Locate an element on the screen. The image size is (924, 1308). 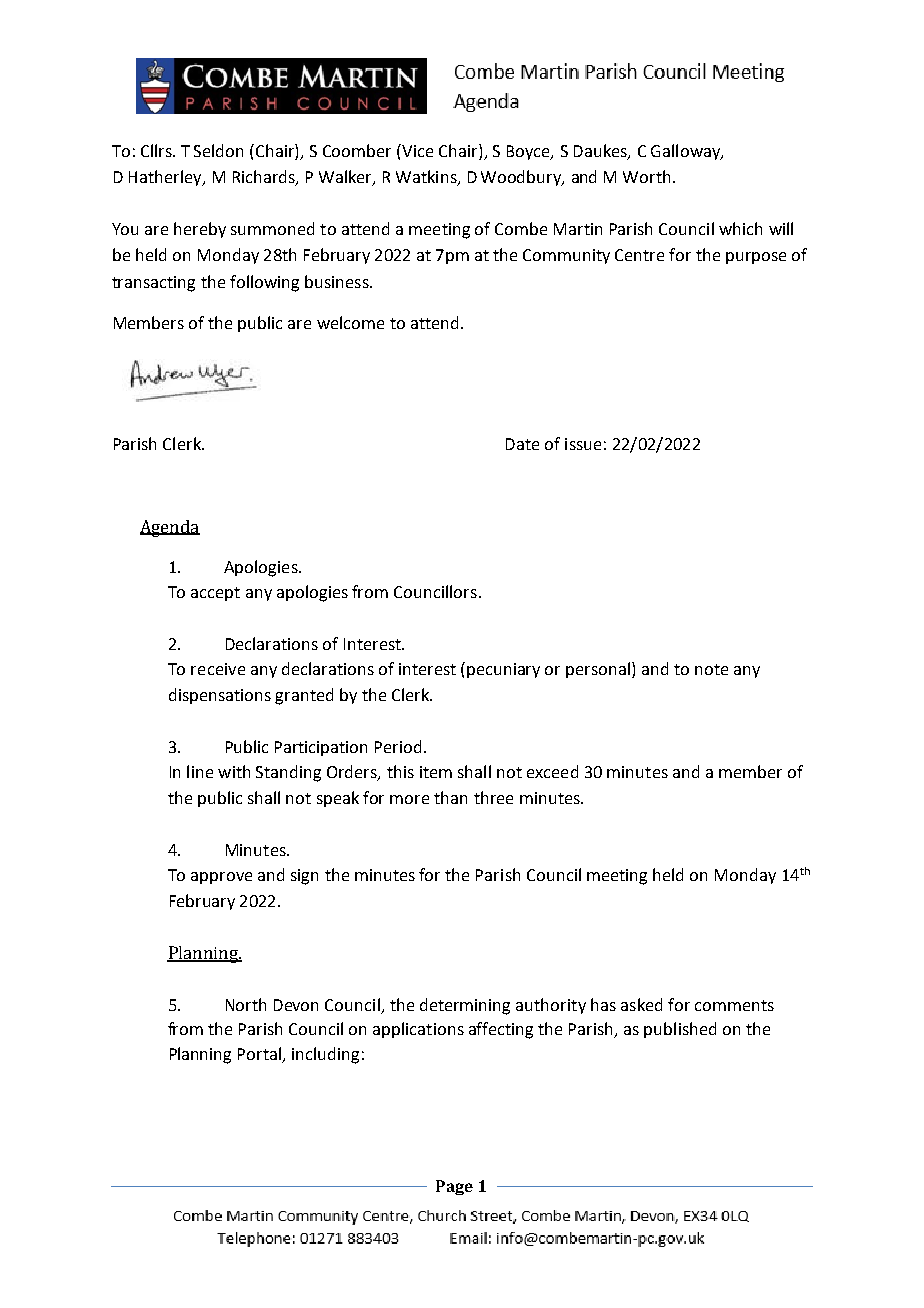
Page is located at coordinates (454, 1187).
